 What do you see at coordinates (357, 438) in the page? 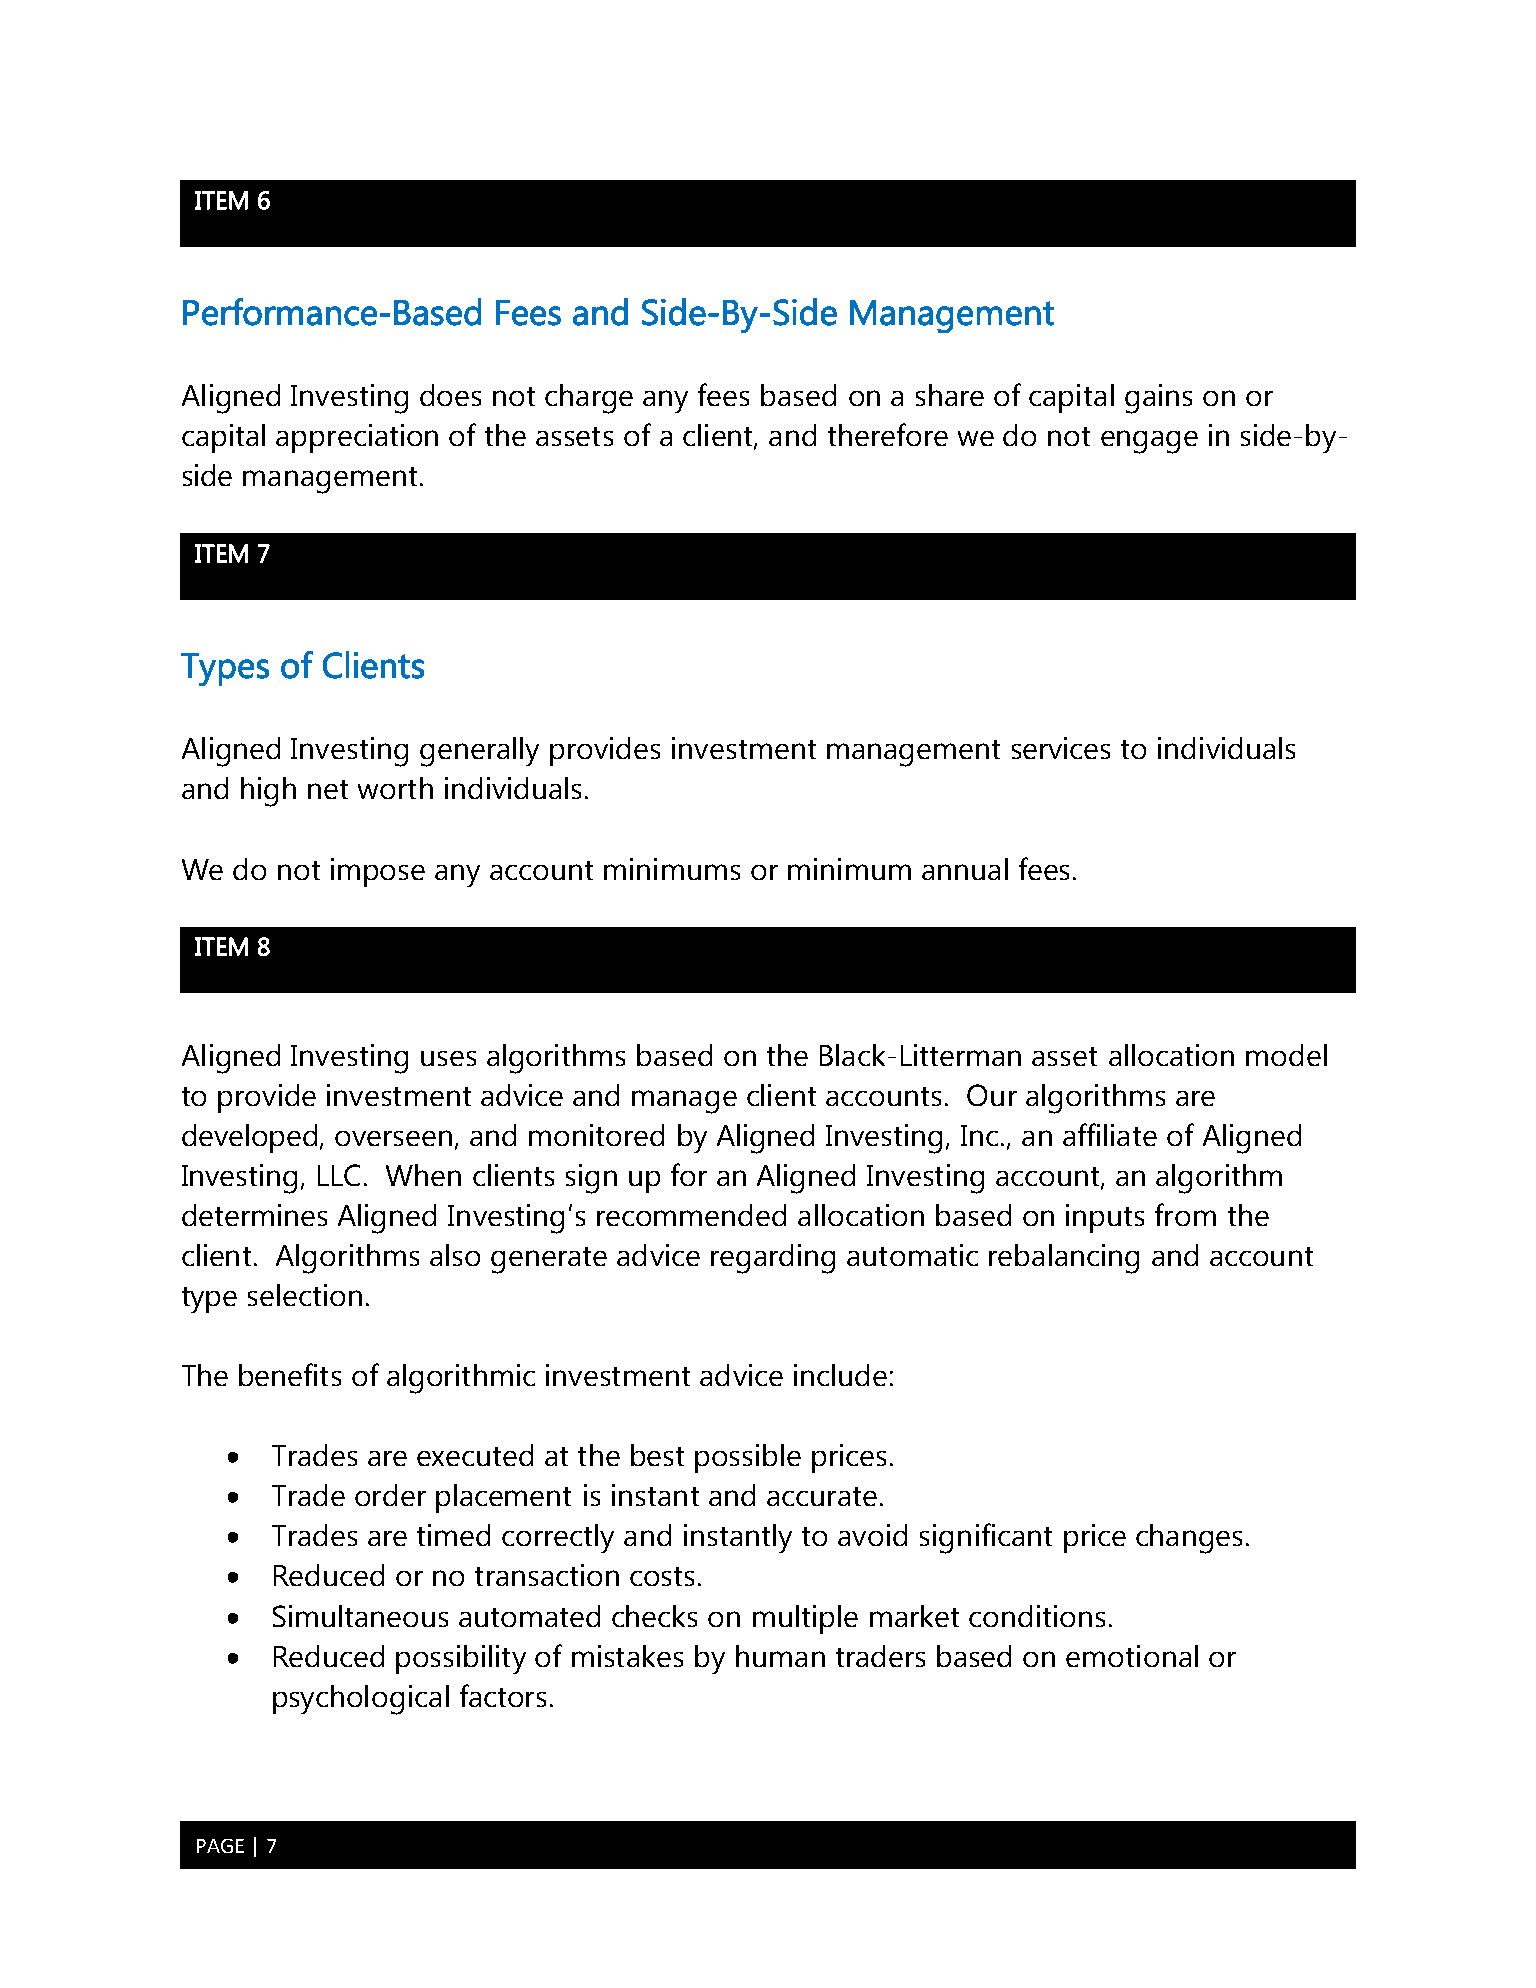
I see `appreciation` at bounding box center [357, 438].
